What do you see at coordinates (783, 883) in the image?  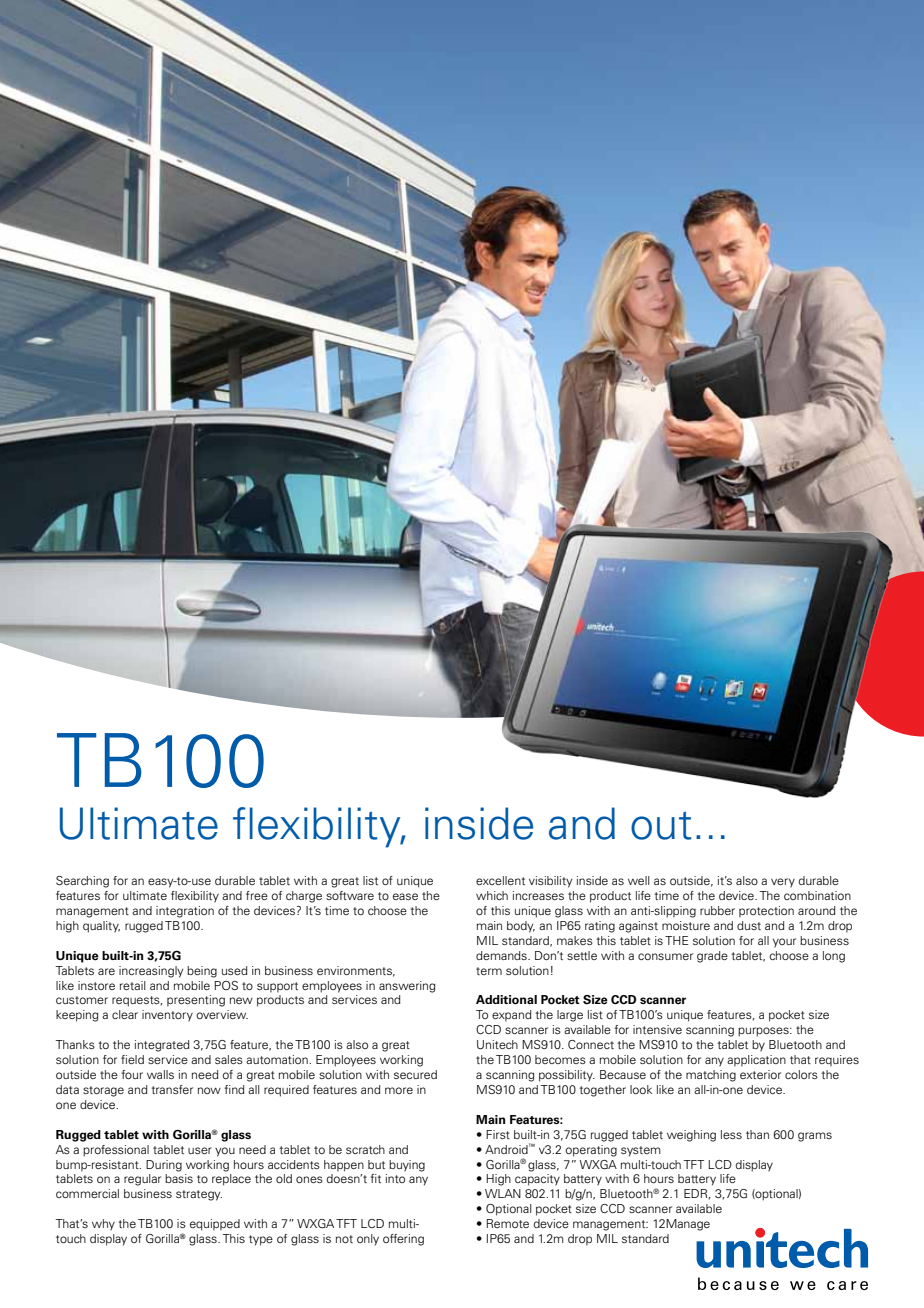 I see `very` at bounding box center [783, 883].
